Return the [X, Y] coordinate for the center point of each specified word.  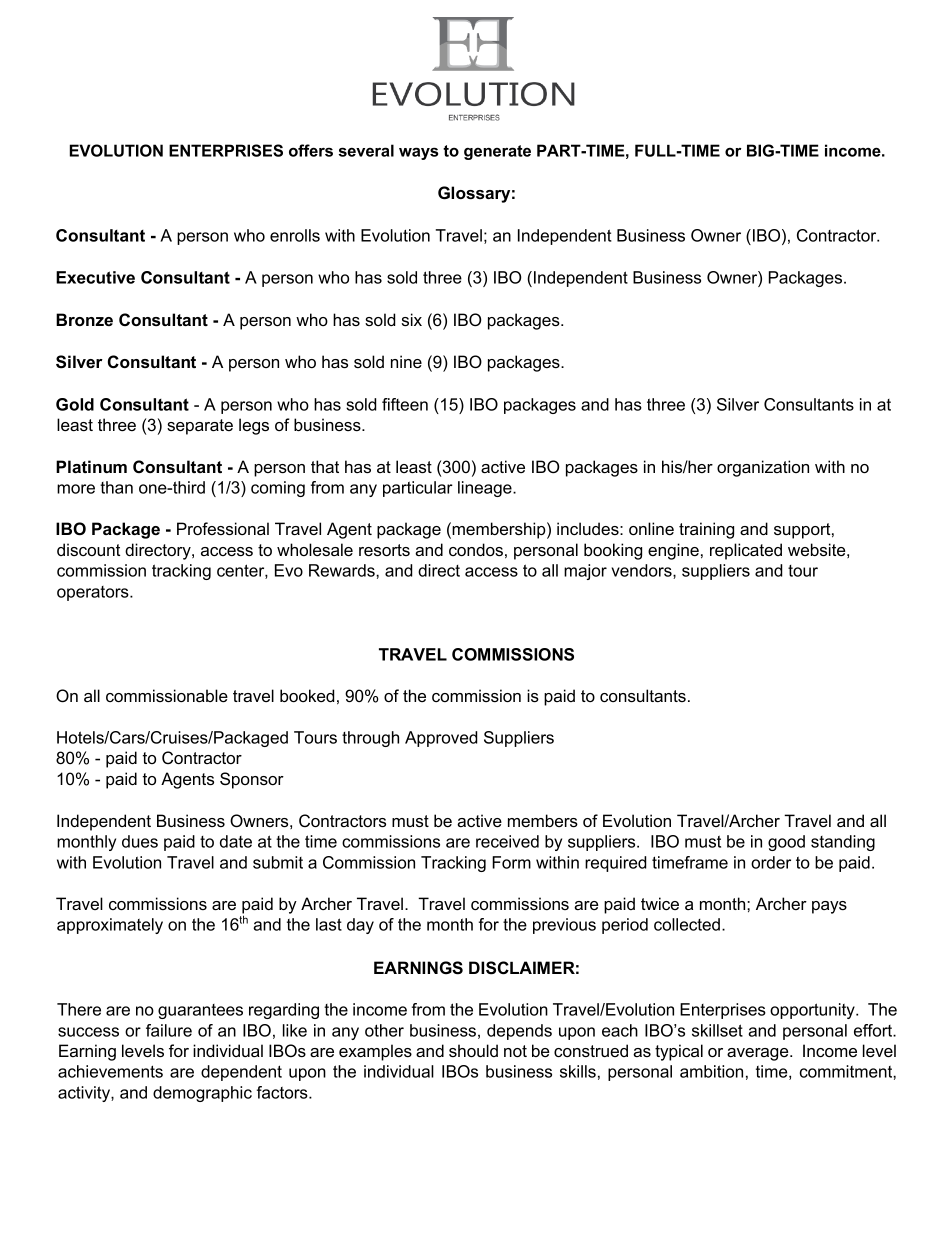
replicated [746, 551]
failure [169, 1030]
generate [497, 152]
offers [311, 150]
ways [418, 153]
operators [94, 593]
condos [476, 549]
